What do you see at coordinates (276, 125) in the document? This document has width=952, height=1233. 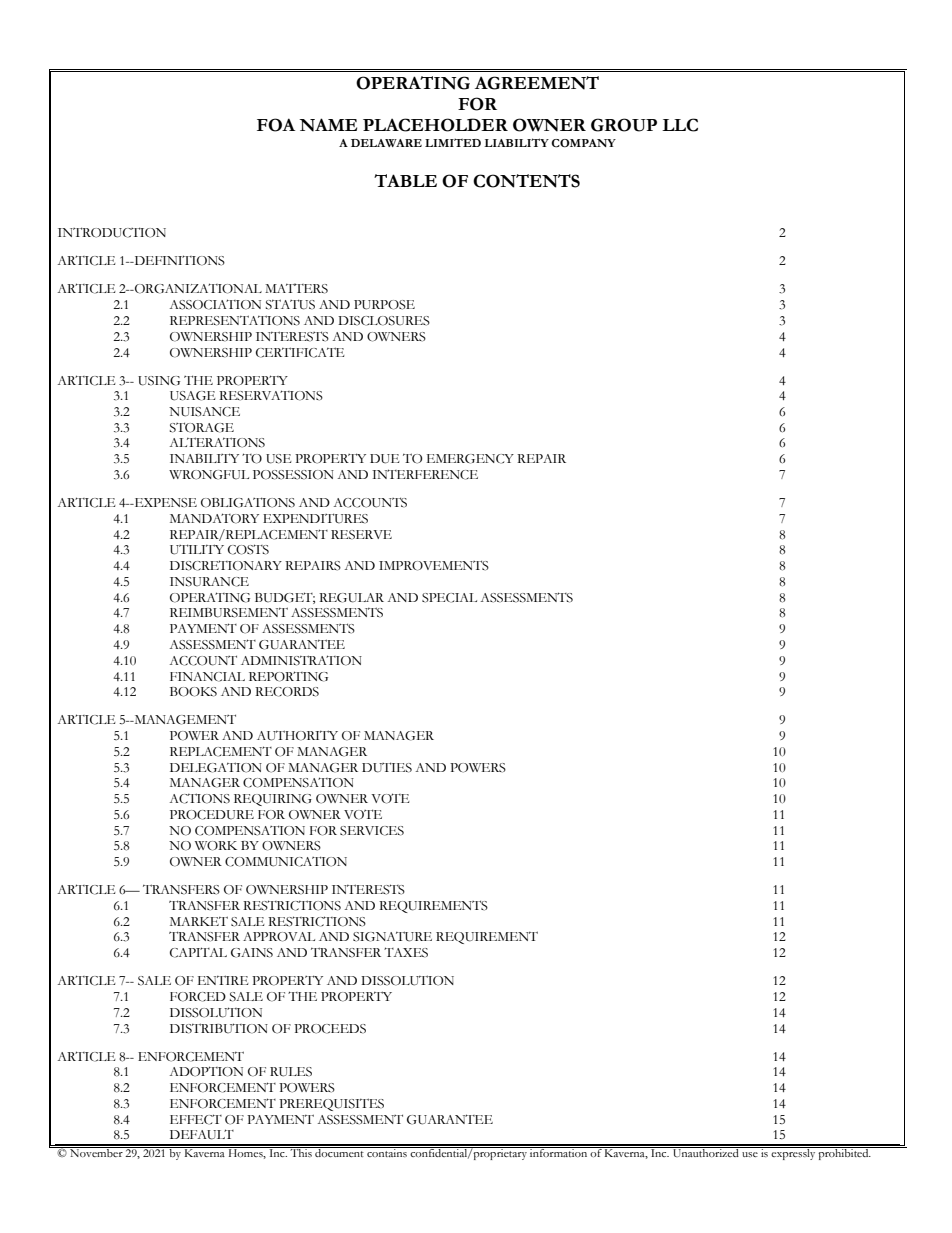 I see `FOA` at bounding box center [276, 125].
